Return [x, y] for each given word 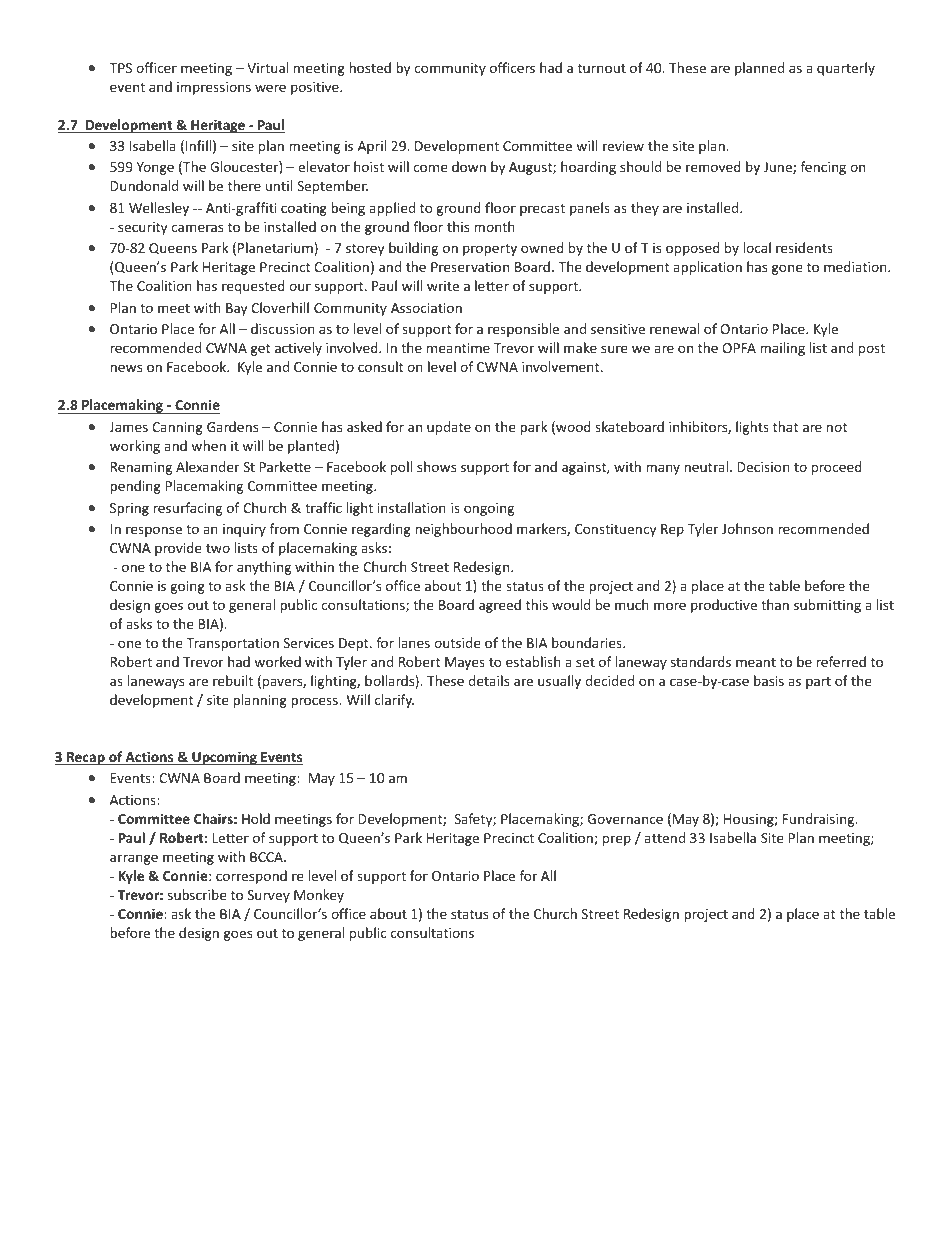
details [488, 680]
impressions [214, 88]
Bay [236, 309]
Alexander [207, 466]
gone [787, 269]
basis [769, 680]
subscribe [197, 894]
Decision [764, 467]
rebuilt [233, 680]
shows [436, 466]
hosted [370, 67]
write [443, 286]
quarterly [846, 69]
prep [617, 840]
